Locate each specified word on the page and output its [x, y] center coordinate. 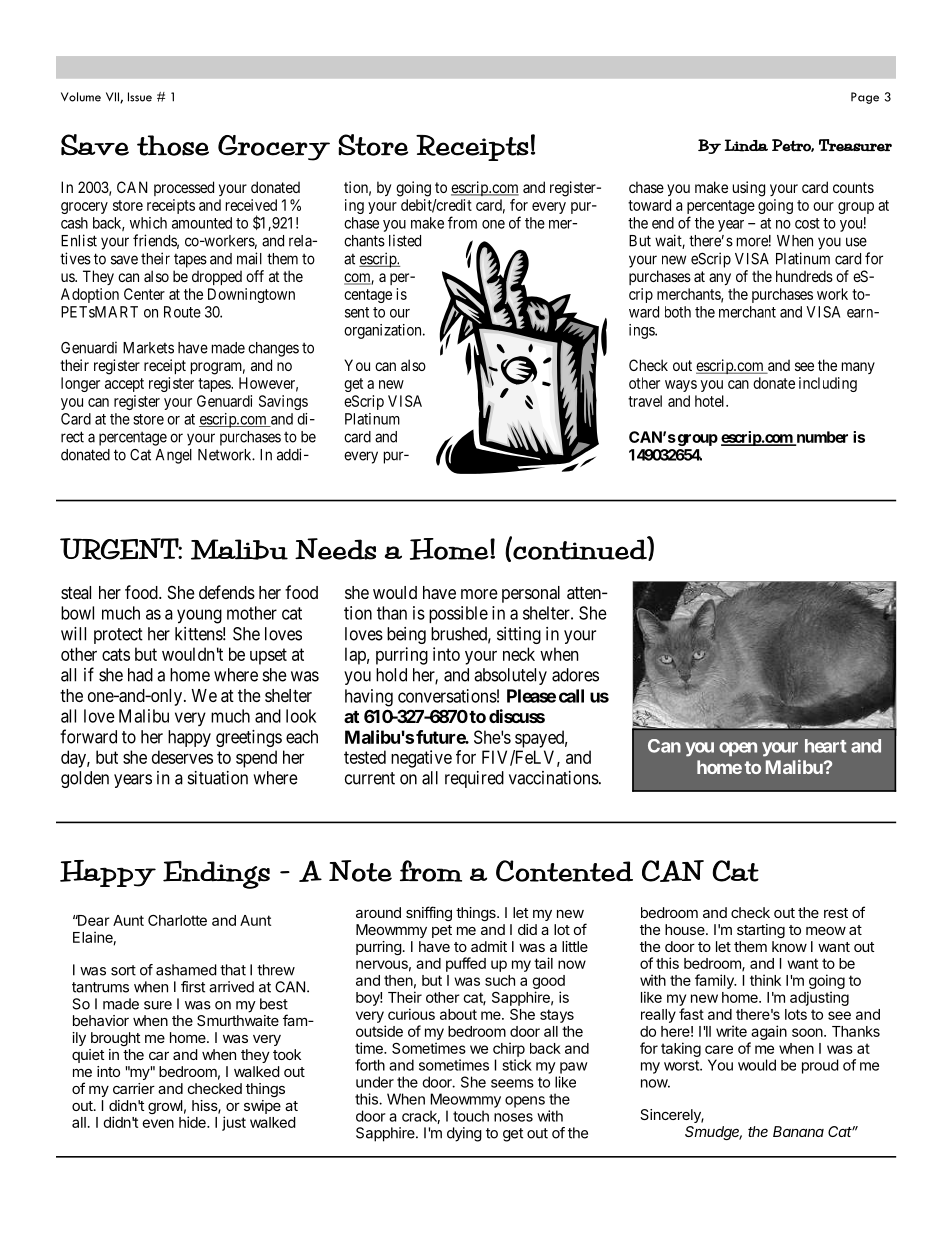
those [173, 145]
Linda [746, 145]
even [158, 1123]
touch [471, 1116]
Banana [798, 1131]
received [251, 205]
